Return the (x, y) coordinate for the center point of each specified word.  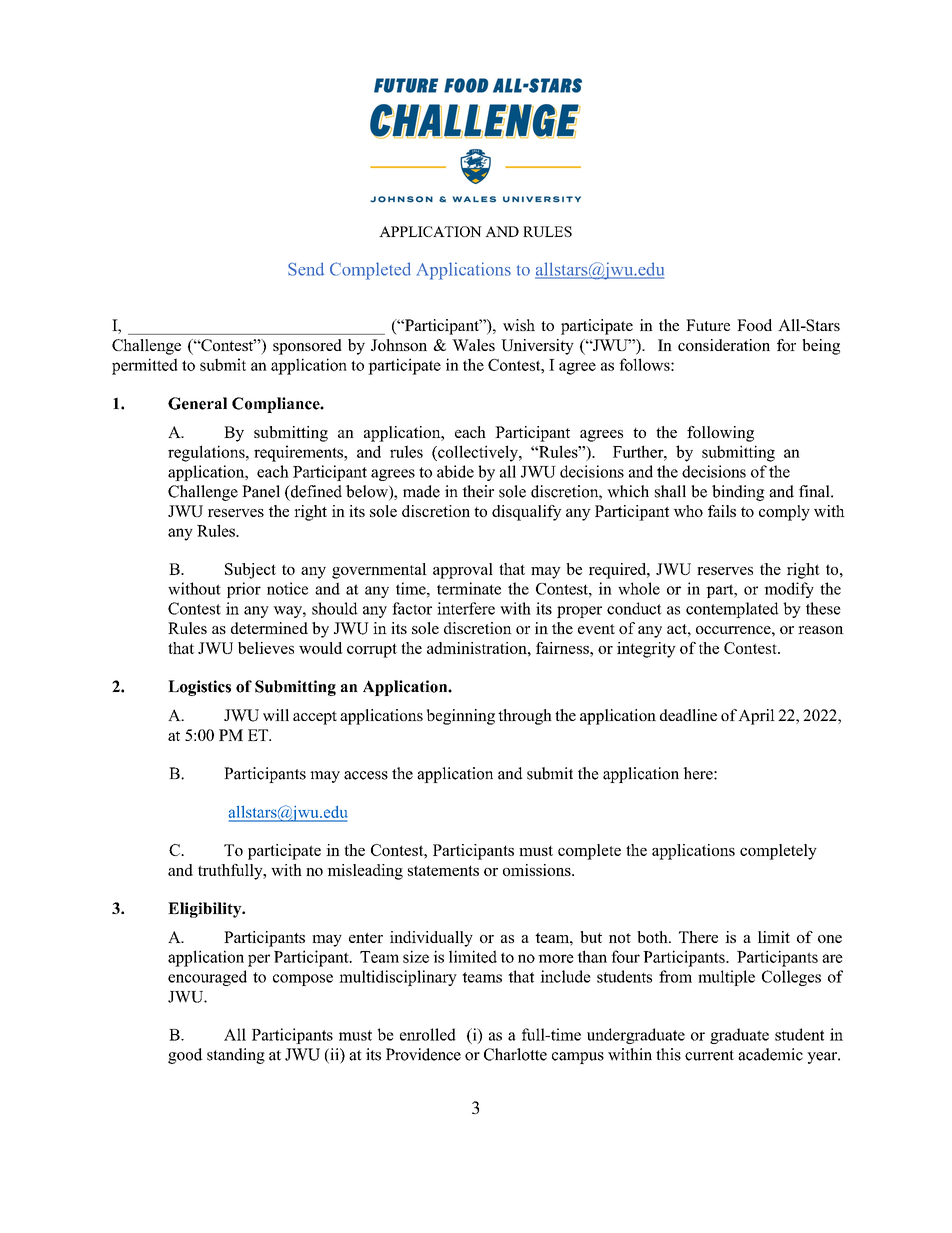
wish (519, 325)
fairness (563, 648)
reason (821, 630)
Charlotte (515, 1054)
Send (306, 269)
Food (754, 325)
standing (236, 1056)
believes (266, 648)
